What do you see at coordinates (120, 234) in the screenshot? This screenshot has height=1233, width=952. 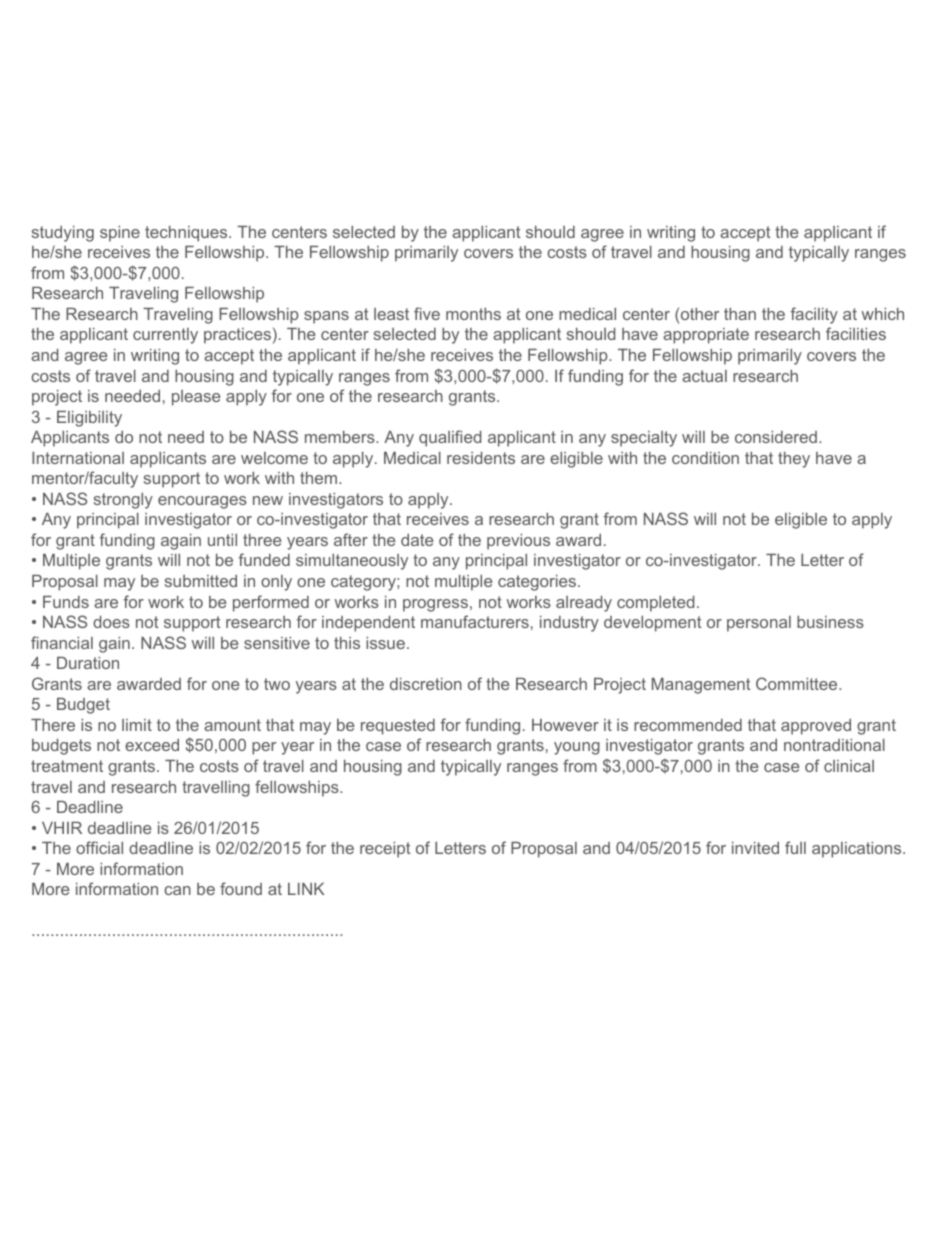 I see `spine` at bounding box center [120, 234].
